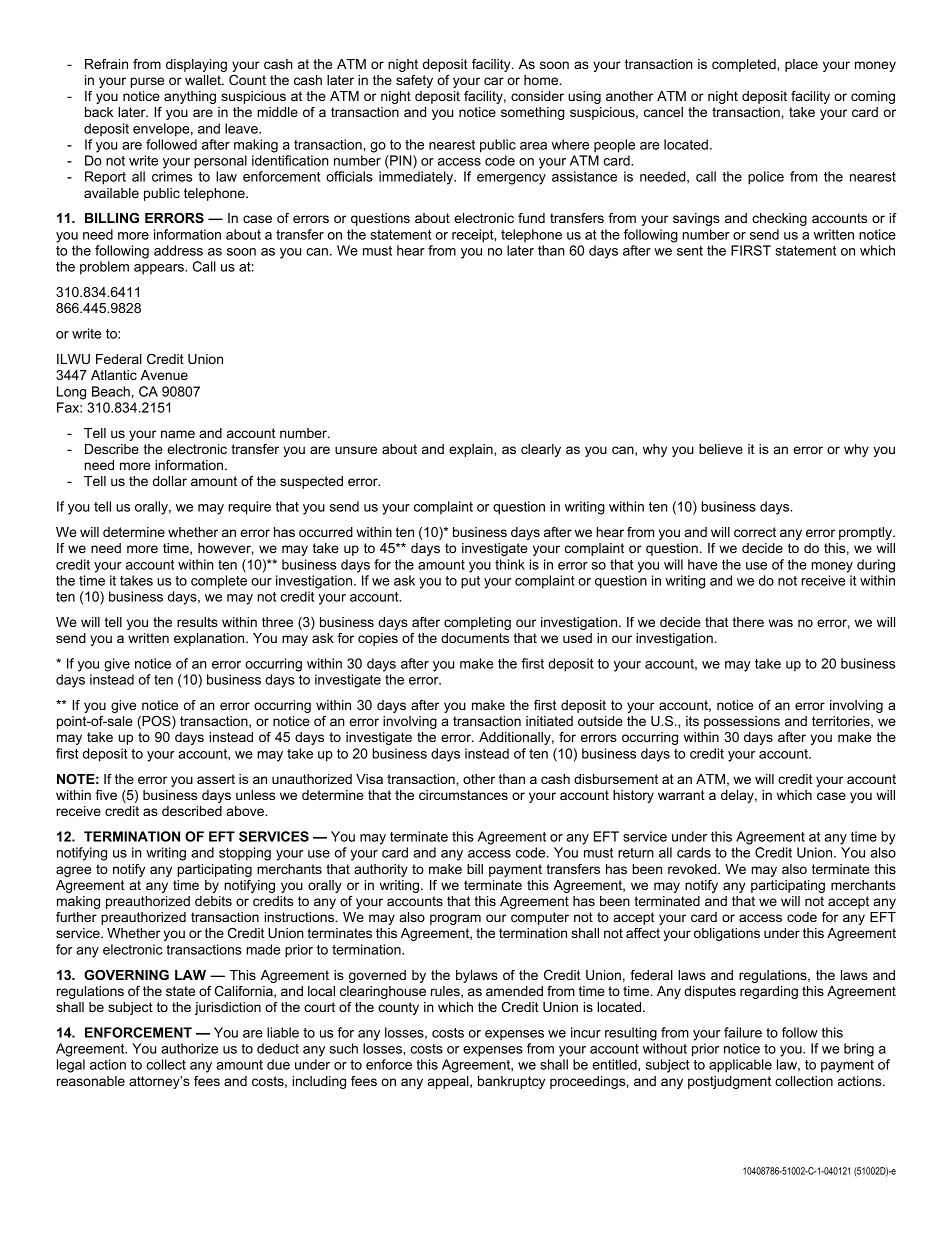 Image resolution: width=952 pixels, height=1233 pixels. I want to click on anything, so click(190, 97).
